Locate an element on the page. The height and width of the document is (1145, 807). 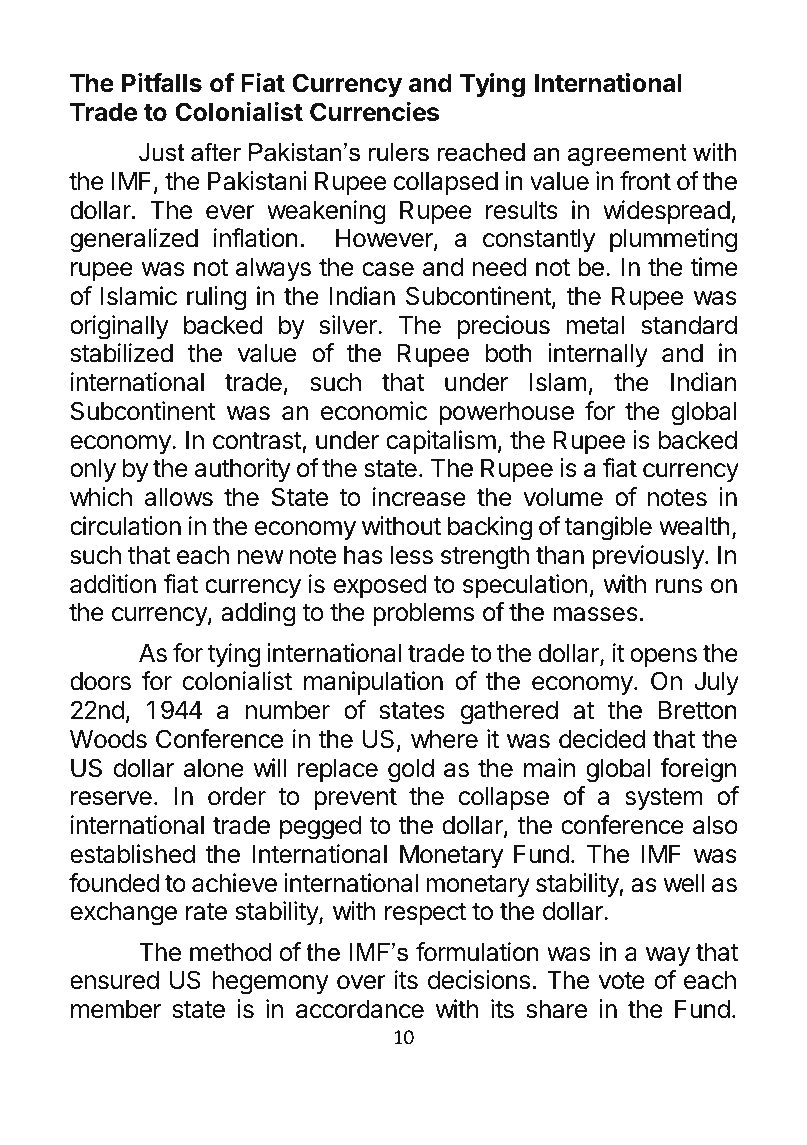
less is located at coordinates (412, 555).
